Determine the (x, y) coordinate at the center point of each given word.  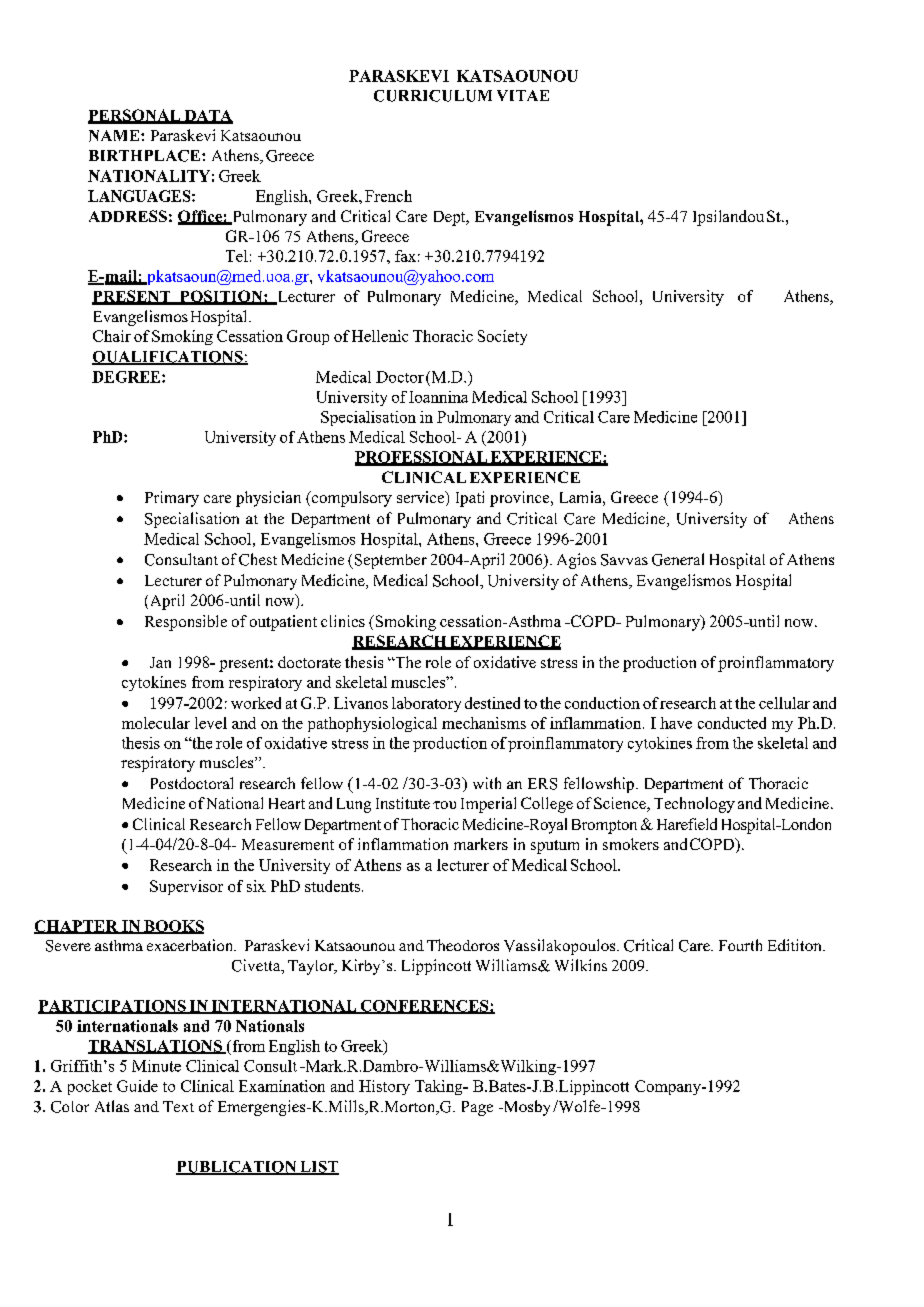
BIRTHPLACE (146, 156)
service (422, 498)
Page (477, 1108)
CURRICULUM (433, 96)
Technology (694, 805)
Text (178, 1106)
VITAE (523, 95)
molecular (156, 723)
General (678, 559)
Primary (172, 499)
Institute (403, 803)
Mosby (525, 1108)
